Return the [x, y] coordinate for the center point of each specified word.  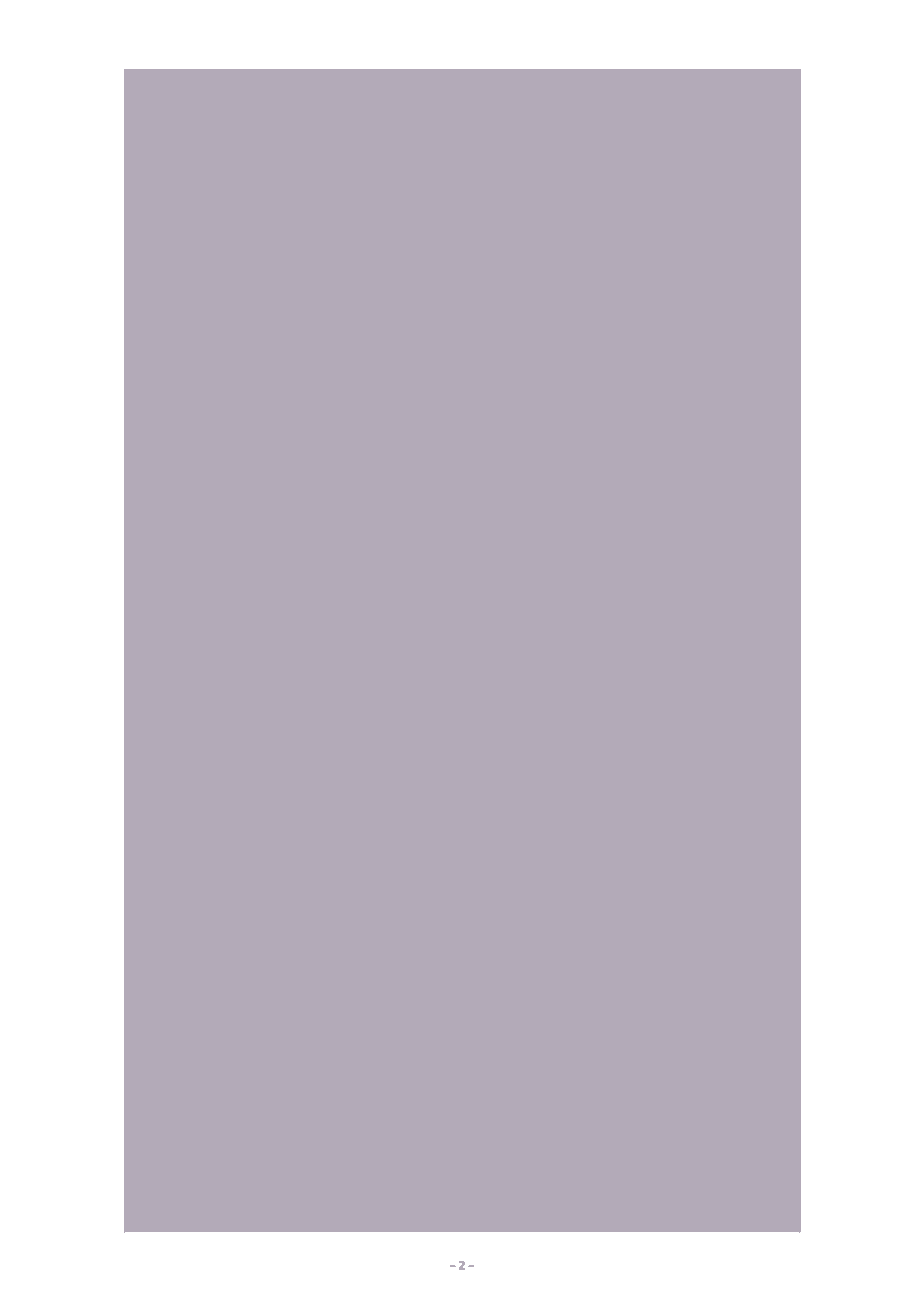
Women [470, 358]
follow [272, 495]
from [266, 380]
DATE [438, 177]
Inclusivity [221, 238]
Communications [679, 264]
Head [464, 263]
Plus [667, 357]
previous [517, 471]
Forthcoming [247, 122]
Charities [702, 207]
